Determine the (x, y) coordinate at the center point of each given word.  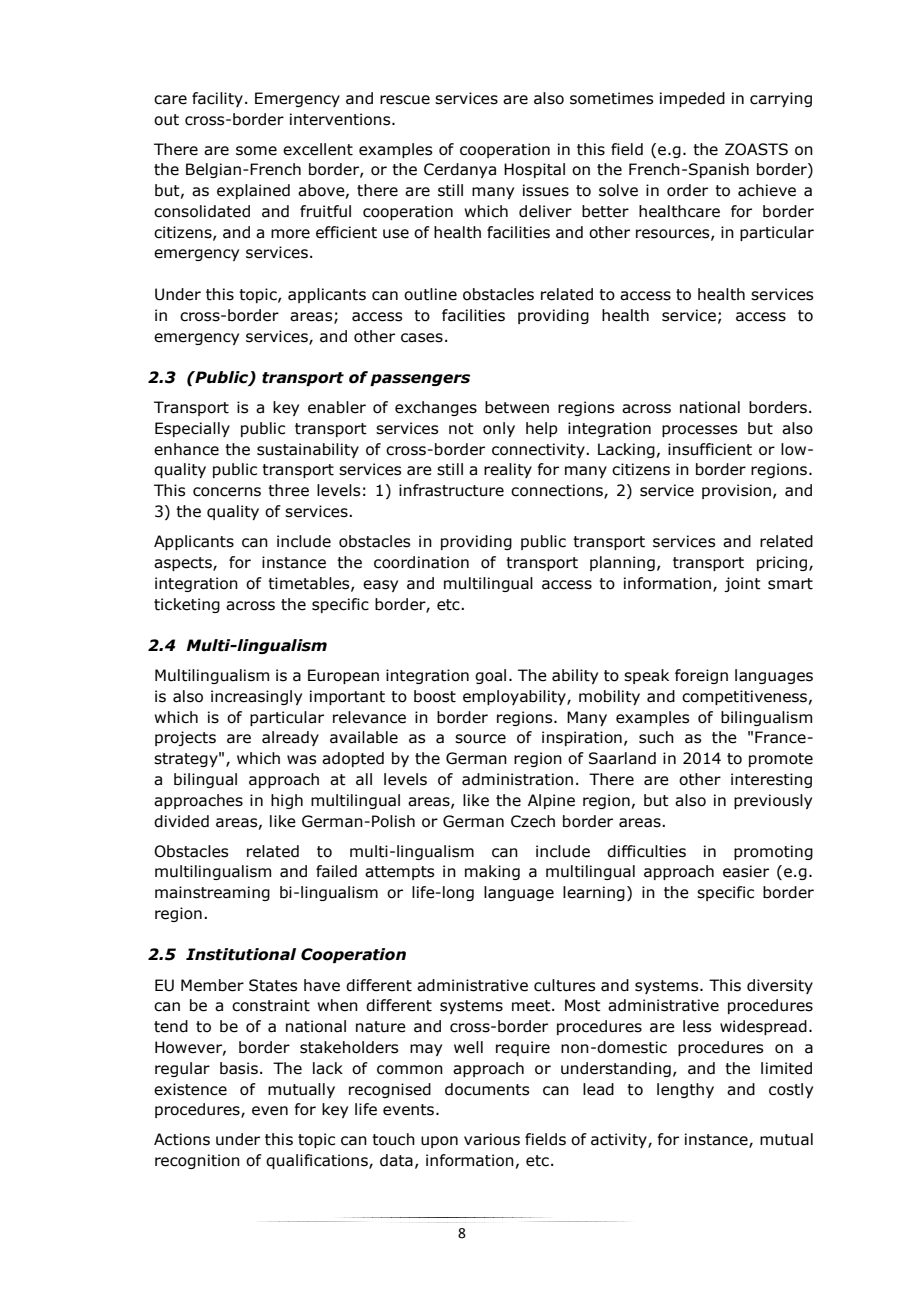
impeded (692, 99)
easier (746, 871)
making (492, 872)
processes (699, 431)
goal (490, 676)
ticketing (187, 605)
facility (217, 99)
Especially (192, 429)
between (517, 407)
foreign (701, 676)
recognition (197, 1161)
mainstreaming (212, 893)
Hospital (534, 170)
